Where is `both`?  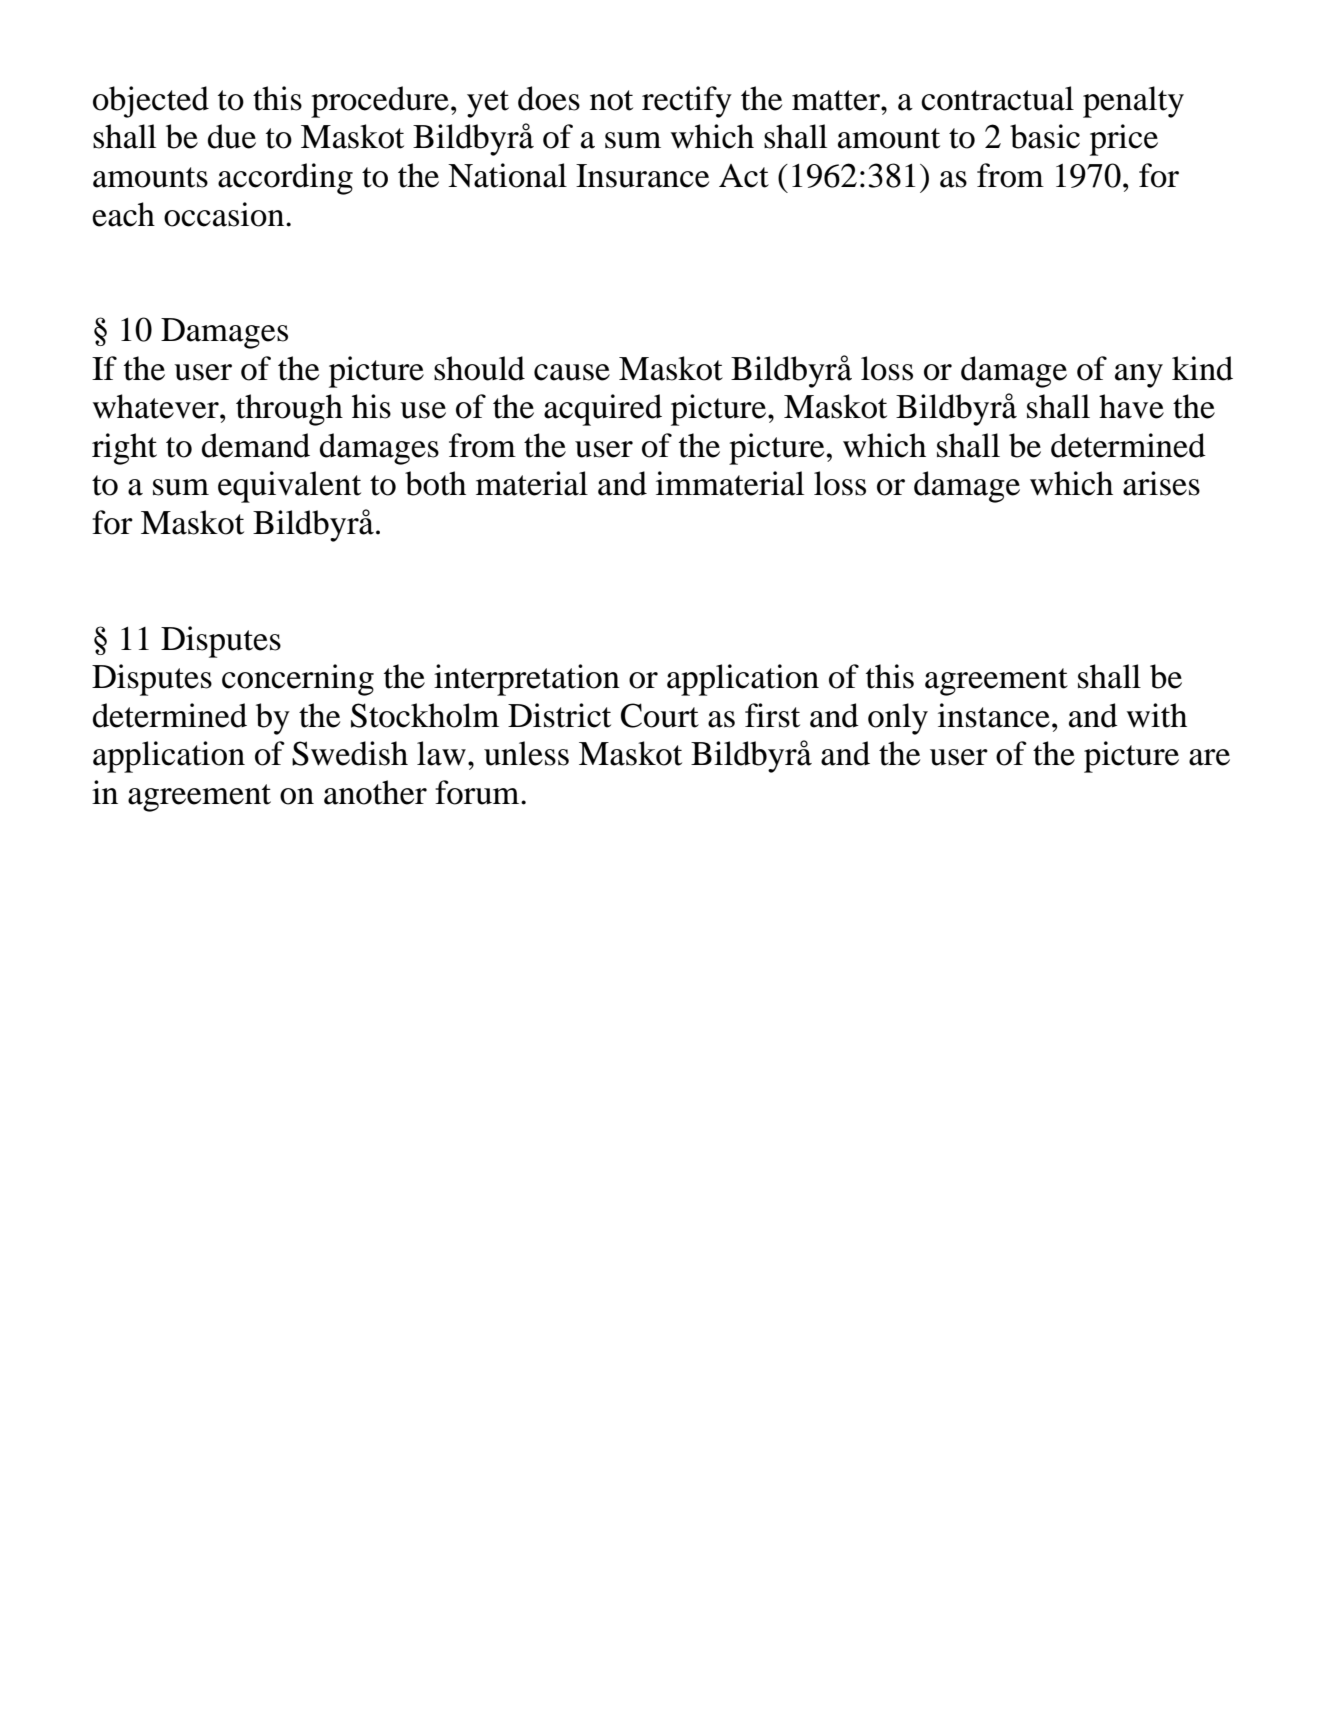
both is located at coordinates (435, 483).
